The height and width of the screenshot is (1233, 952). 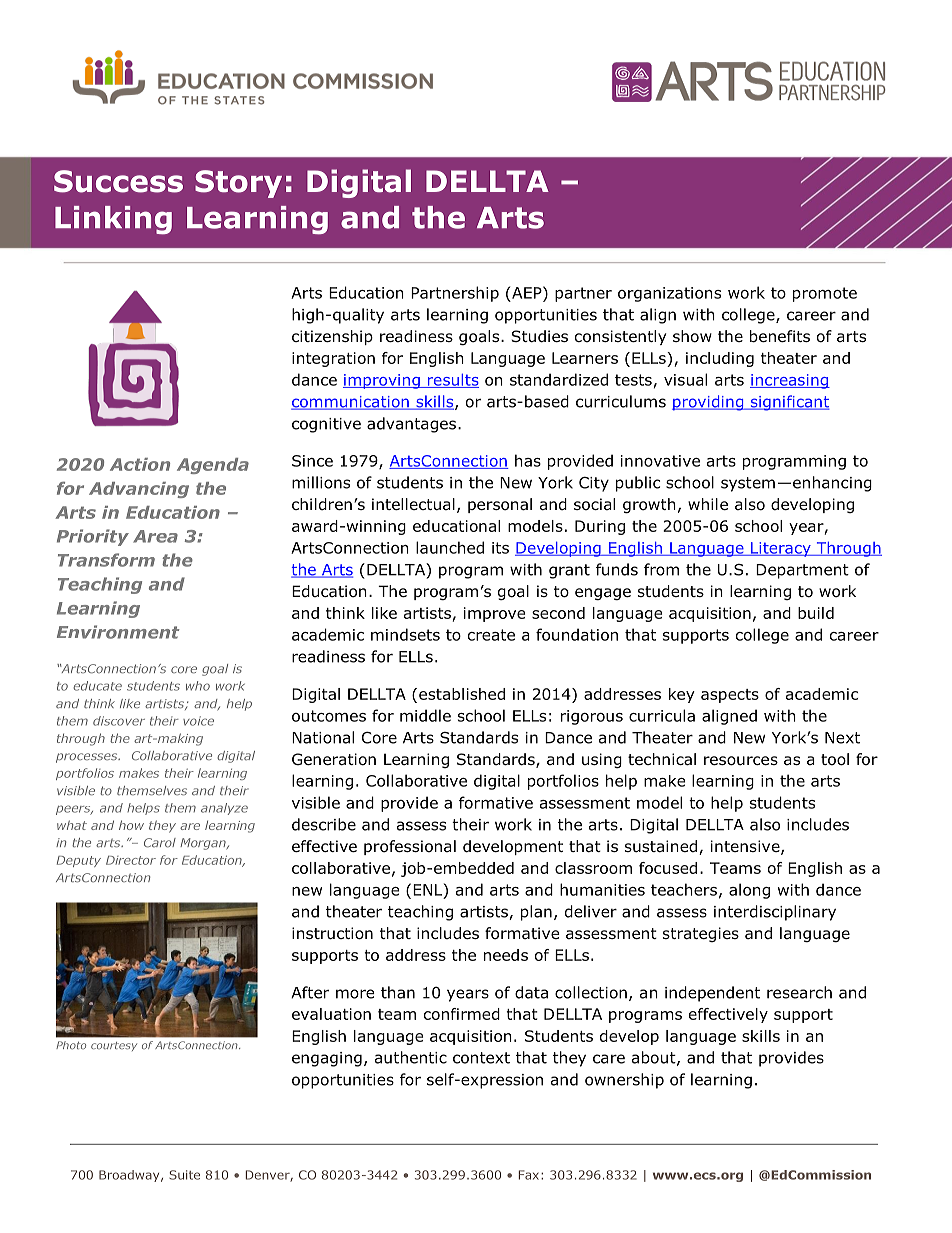 What do you see at coordinates (539, 336) in the screenshot?
I see `Studies` at bounding box center [539, 336].
